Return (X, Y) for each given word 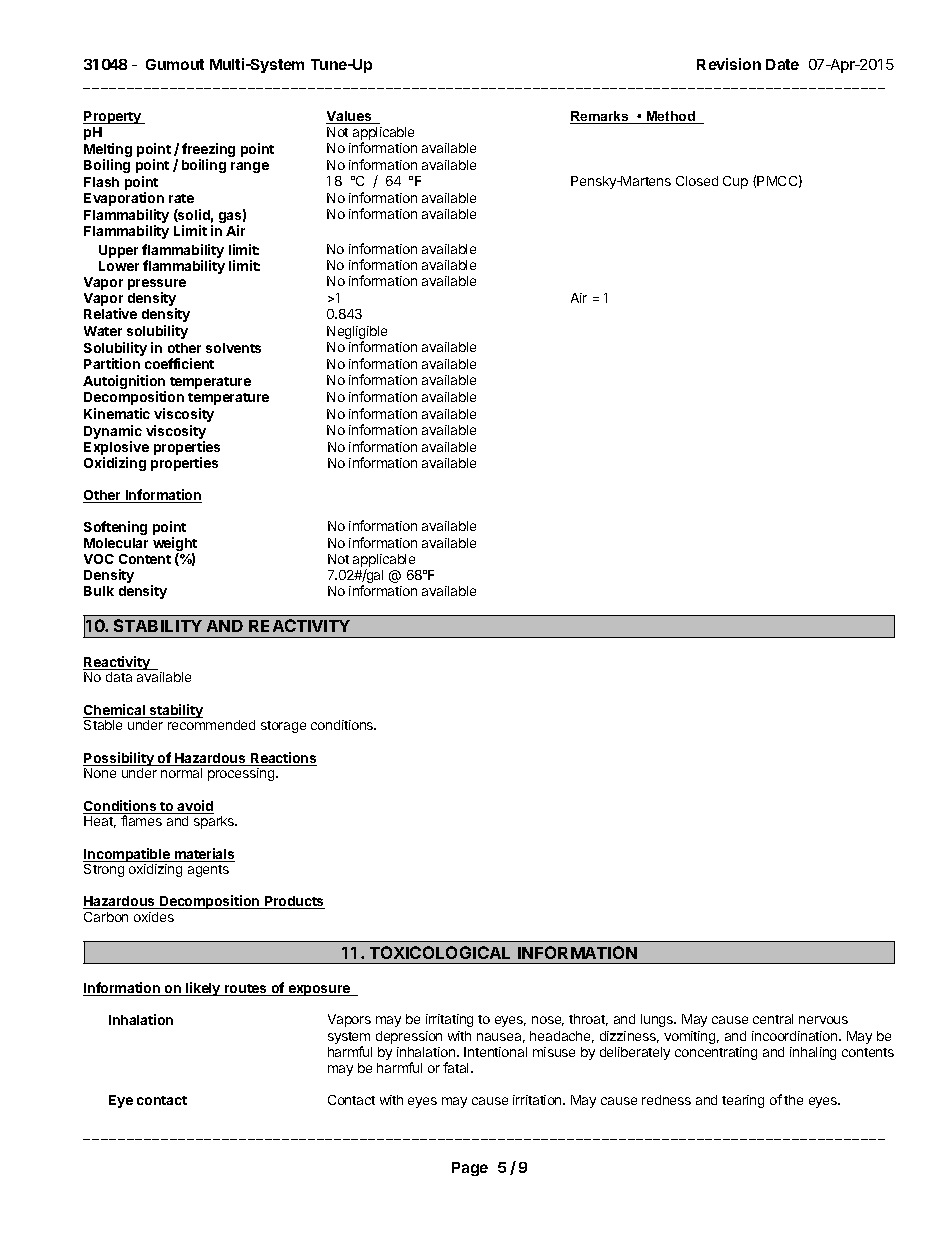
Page (470, 1169)
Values (350, 117)
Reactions (283, 759)
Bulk (99, 591)
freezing (208, 151)
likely (203, 989)
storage (283, 727)
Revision (729, 64)
